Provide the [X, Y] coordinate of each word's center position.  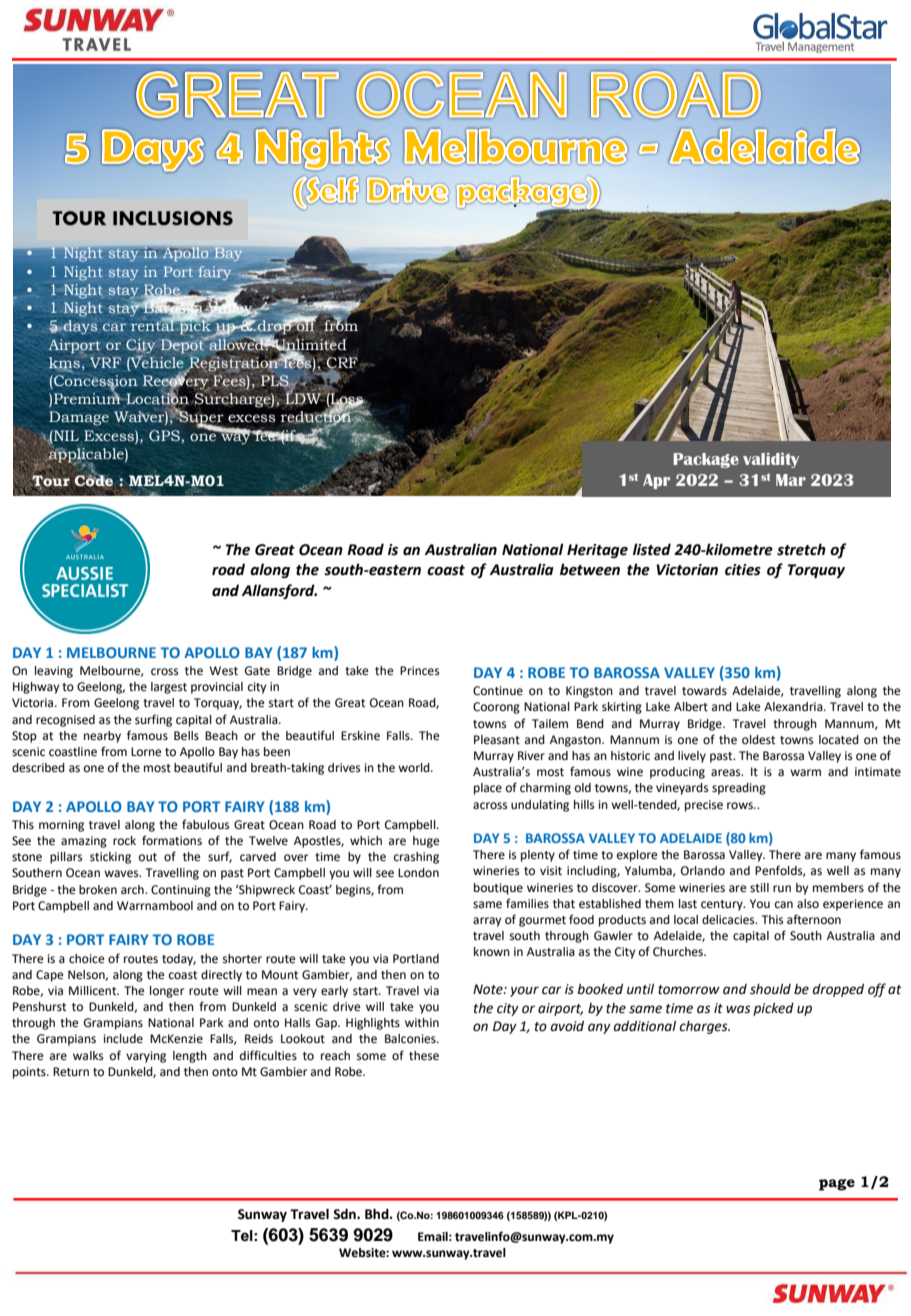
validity [771, 460]
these [424, 1056]
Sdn [345, 1214]
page [837, 1185]
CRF [342, 363]
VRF [105, 362]
